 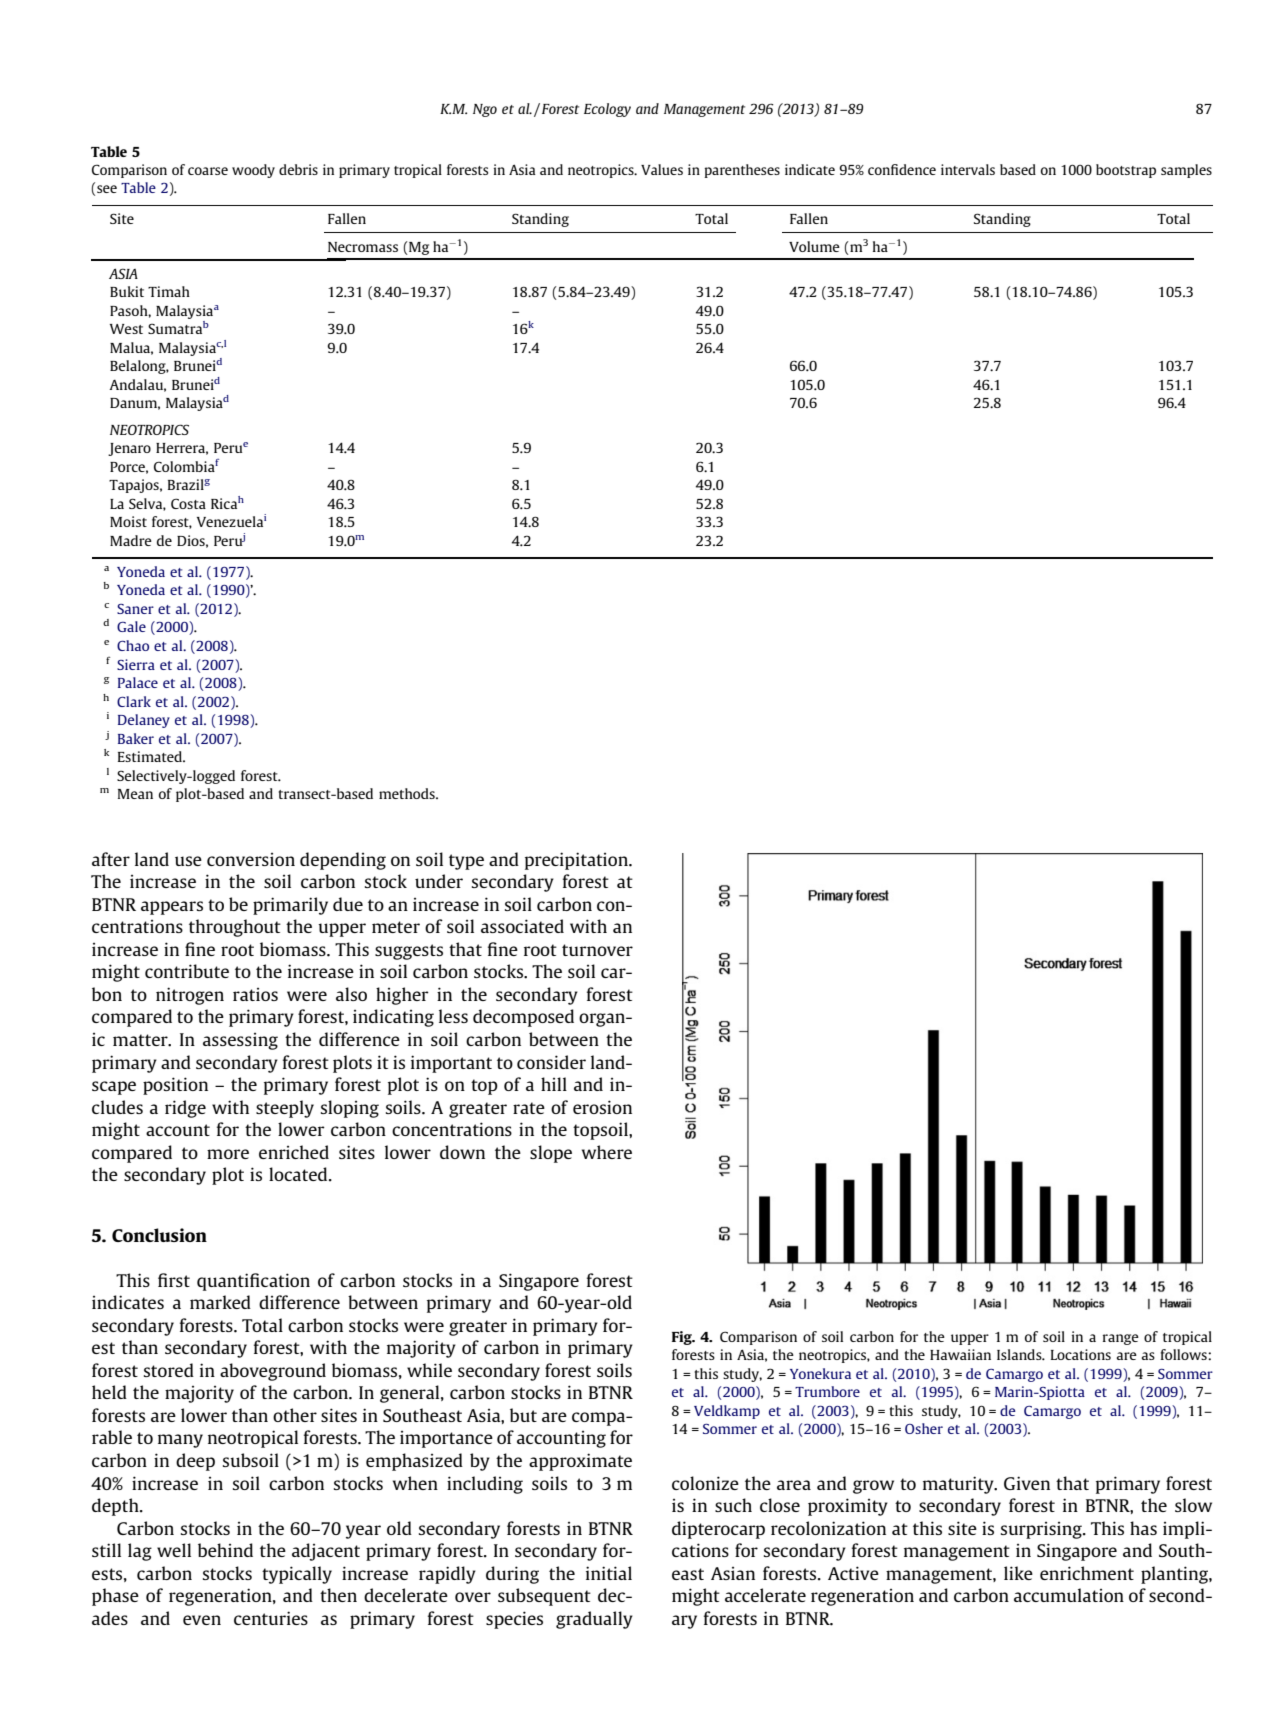 What do you see at coordinates (285, 1109) in the document?
I see `steeply` at bounding box center [285, 1109].
